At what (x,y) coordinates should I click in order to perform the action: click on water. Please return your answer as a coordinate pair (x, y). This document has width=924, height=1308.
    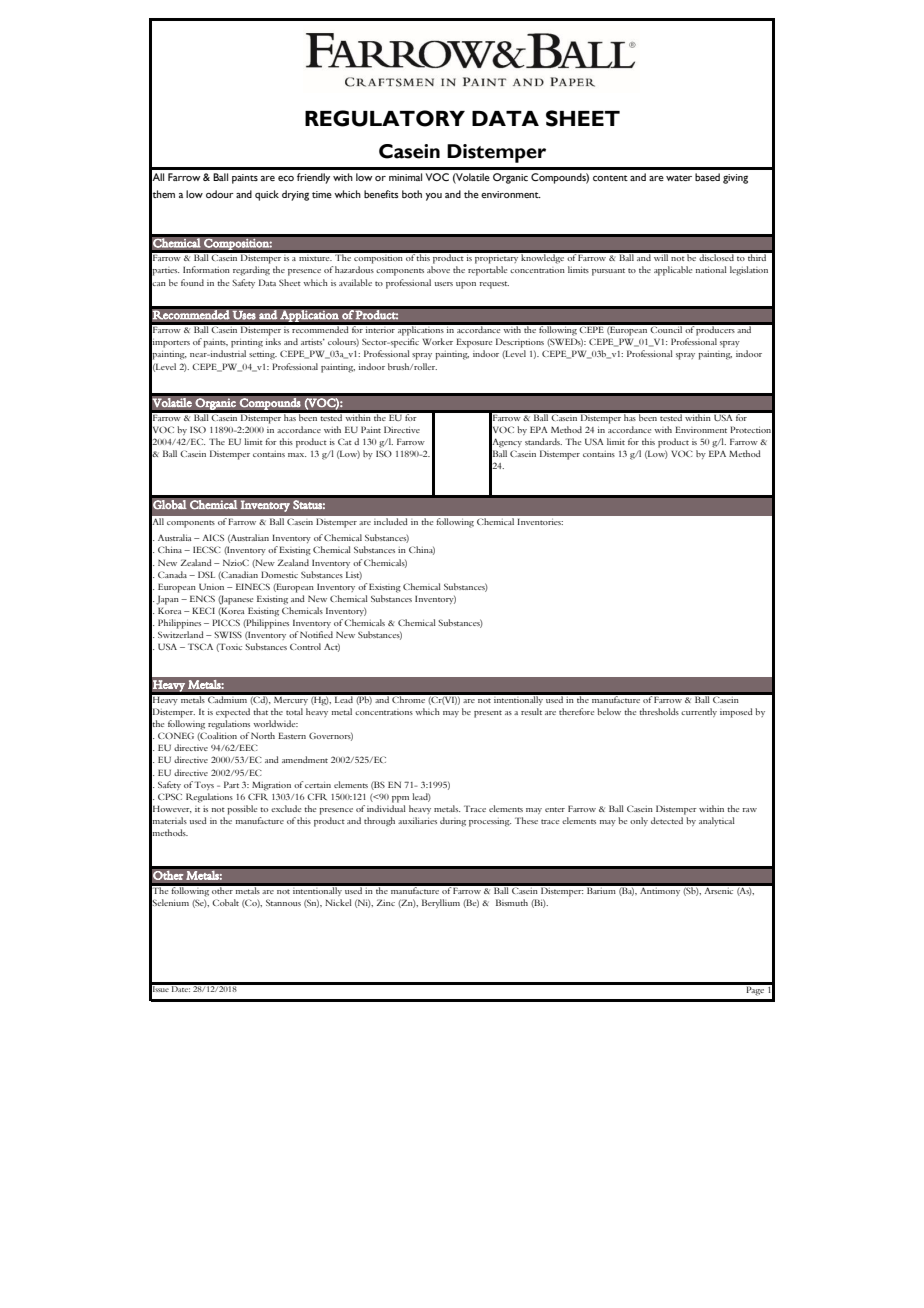
    Looking at the image, I should click on (679, 178).
